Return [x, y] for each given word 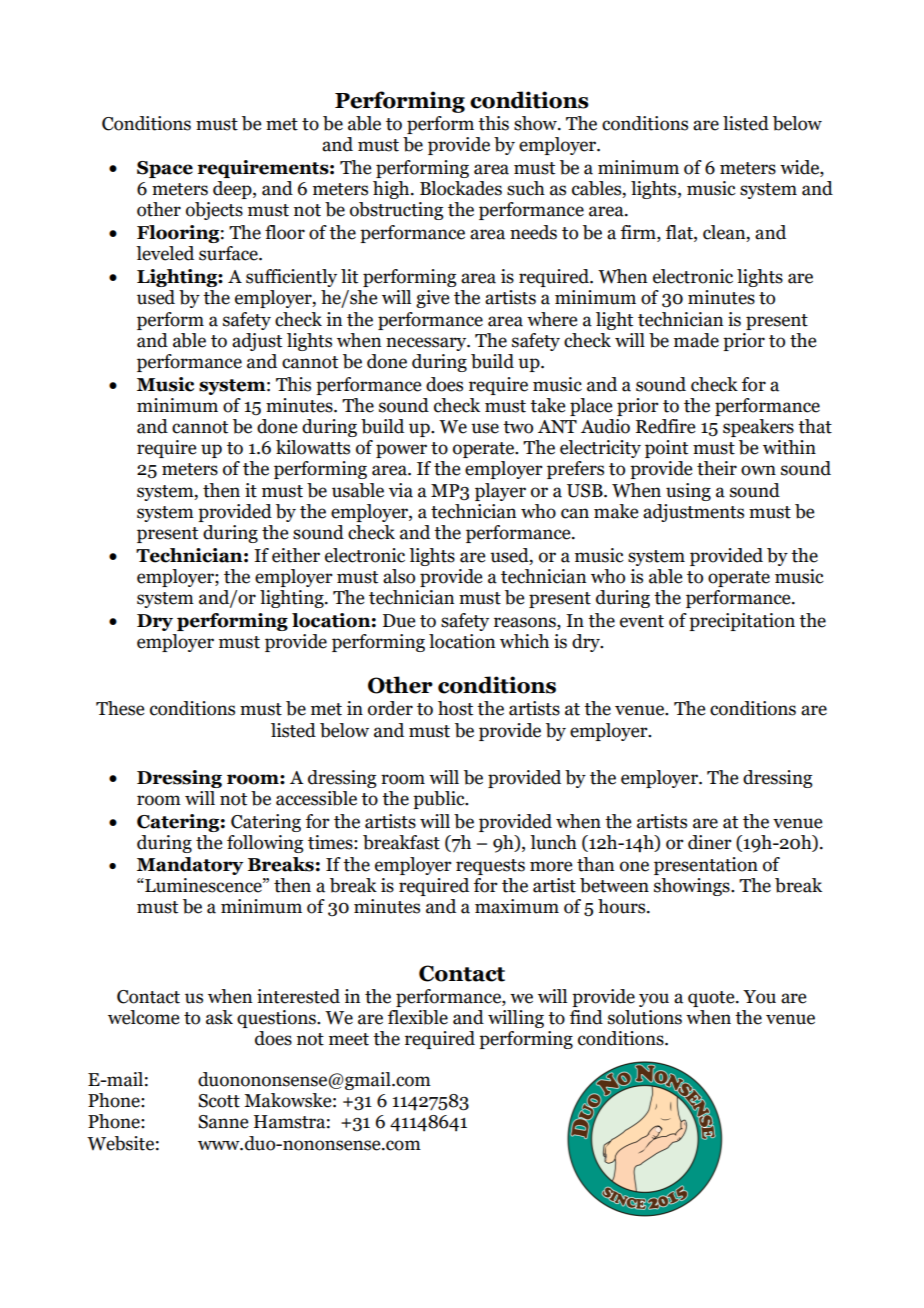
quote [712, 999]
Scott [219, 1101]
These [120, 708]
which [524, 641]
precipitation [742, 622]
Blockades [461, 188]
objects [214, 211]
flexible [418, 1017]
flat [680, 233]
